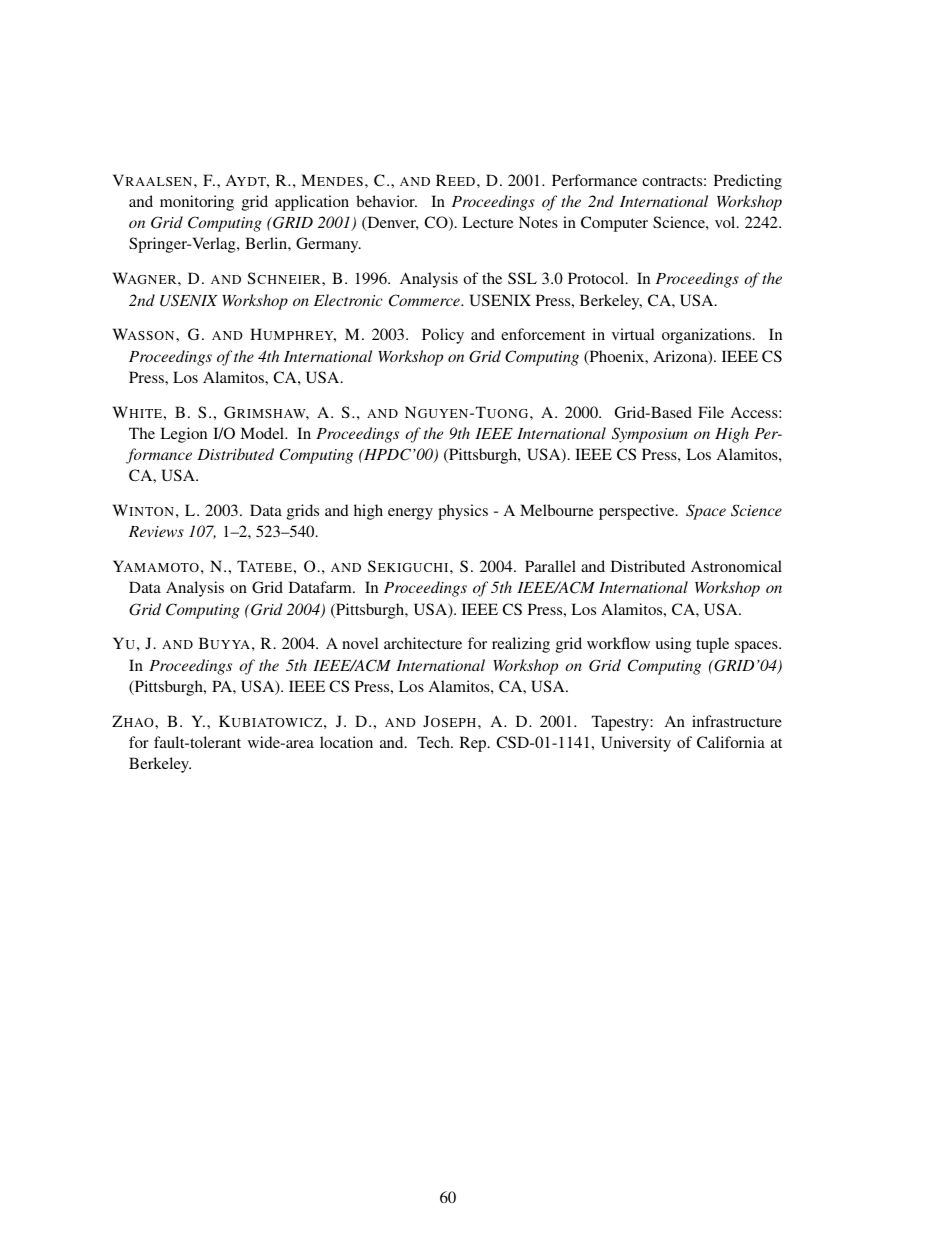 This page has height=1233, width=952. Describe the element at coordinates (443, 336) in the page. I see `Policy` at that location.
